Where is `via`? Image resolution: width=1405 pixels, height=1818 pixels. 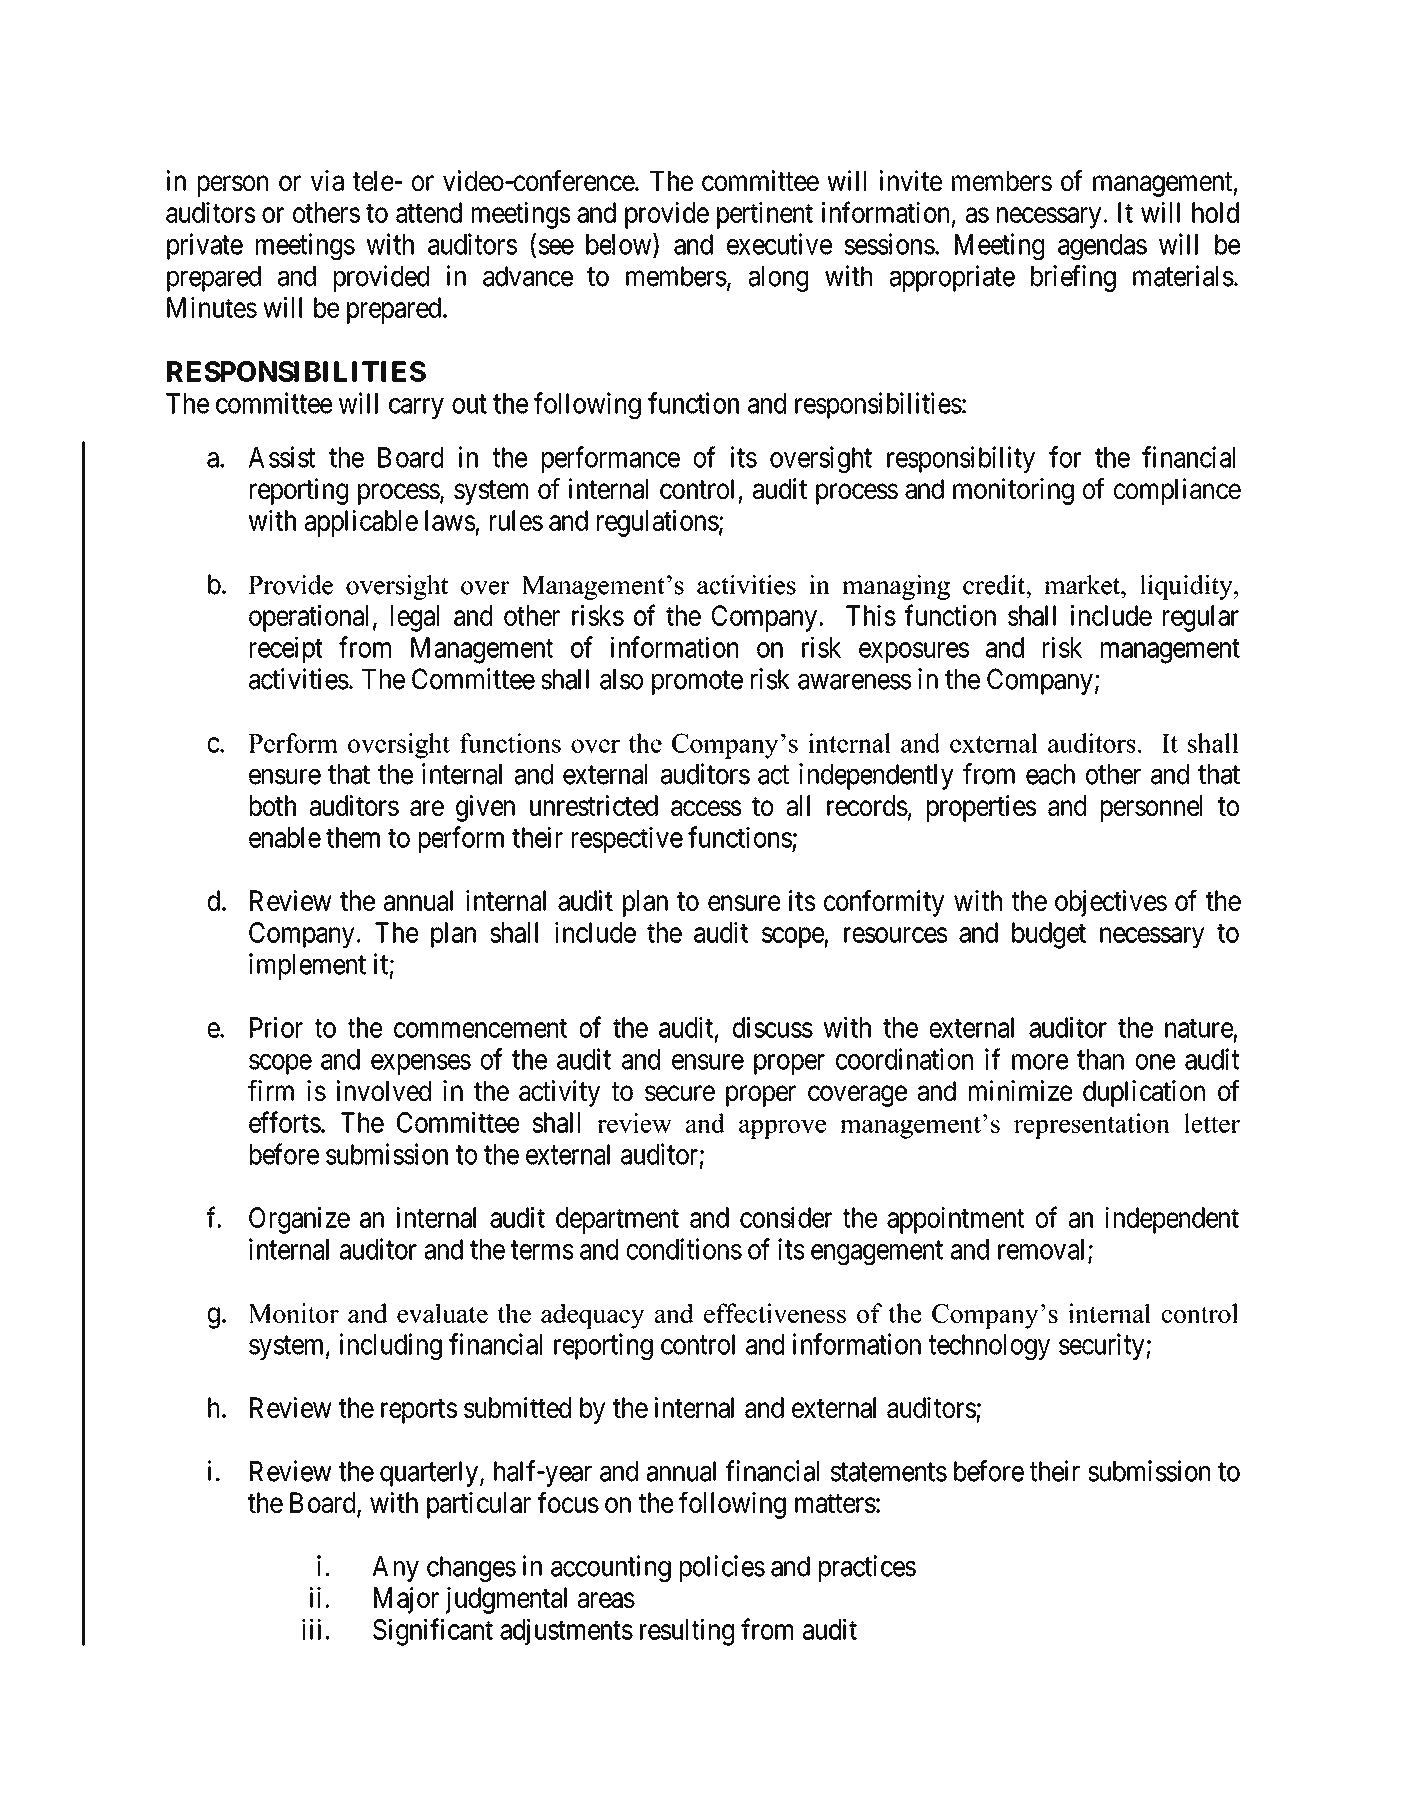
via is located at coordinates (327, 180).
